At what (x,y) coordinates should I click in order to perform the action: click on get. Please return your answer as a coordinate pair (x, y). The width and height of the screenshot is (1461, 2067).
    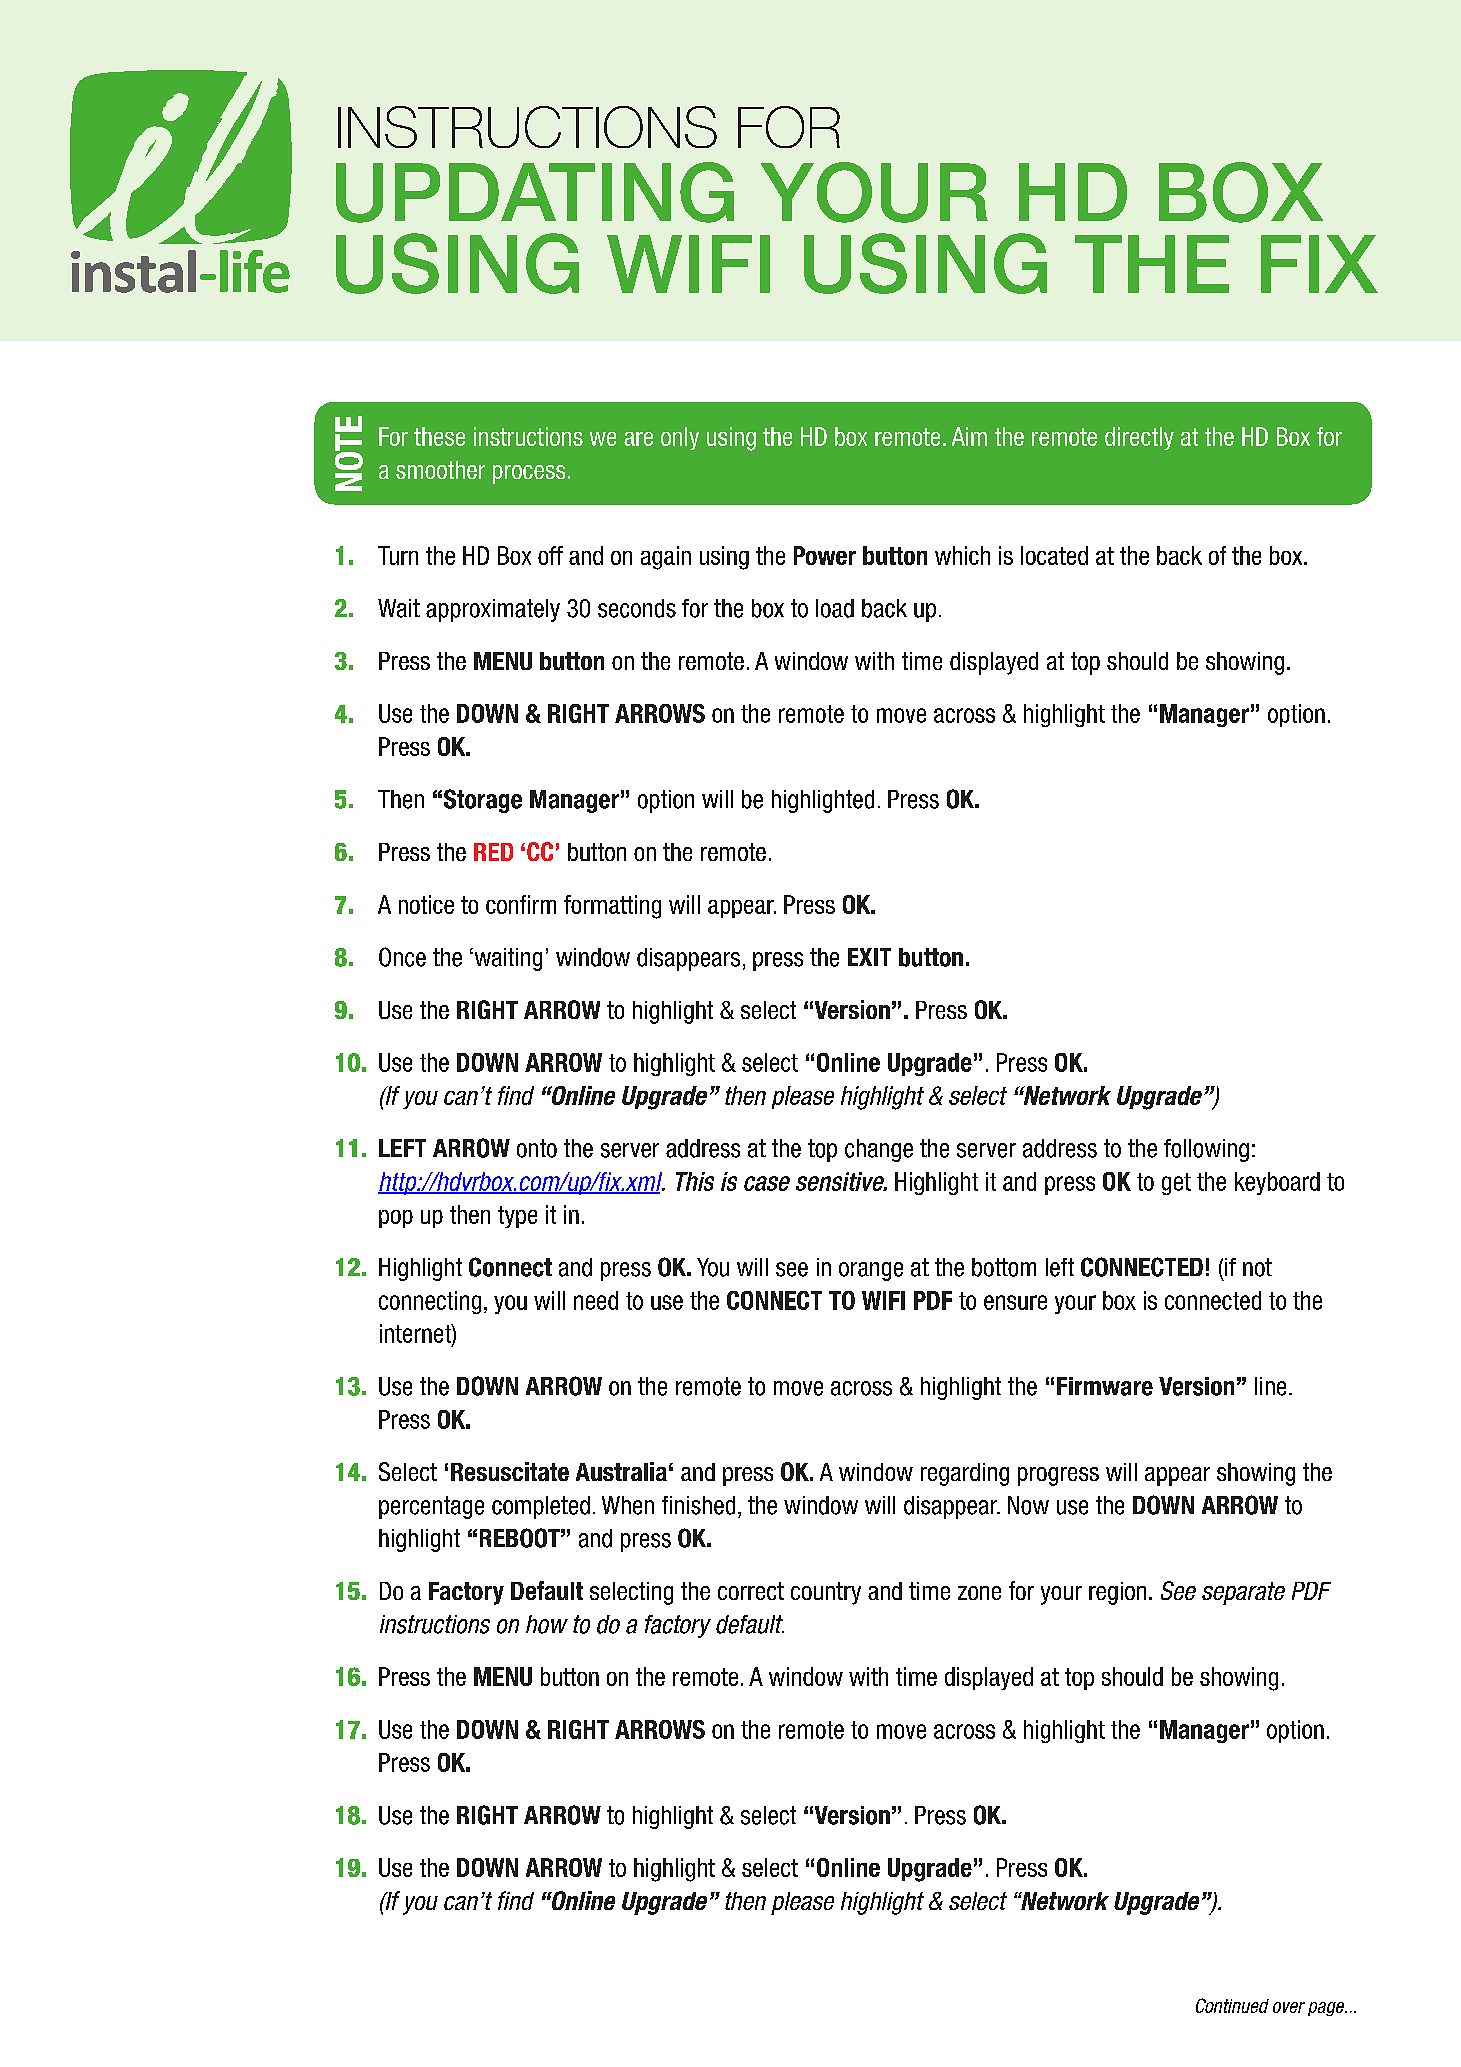
    Looking at the image, I should click on (1176, 1184).
